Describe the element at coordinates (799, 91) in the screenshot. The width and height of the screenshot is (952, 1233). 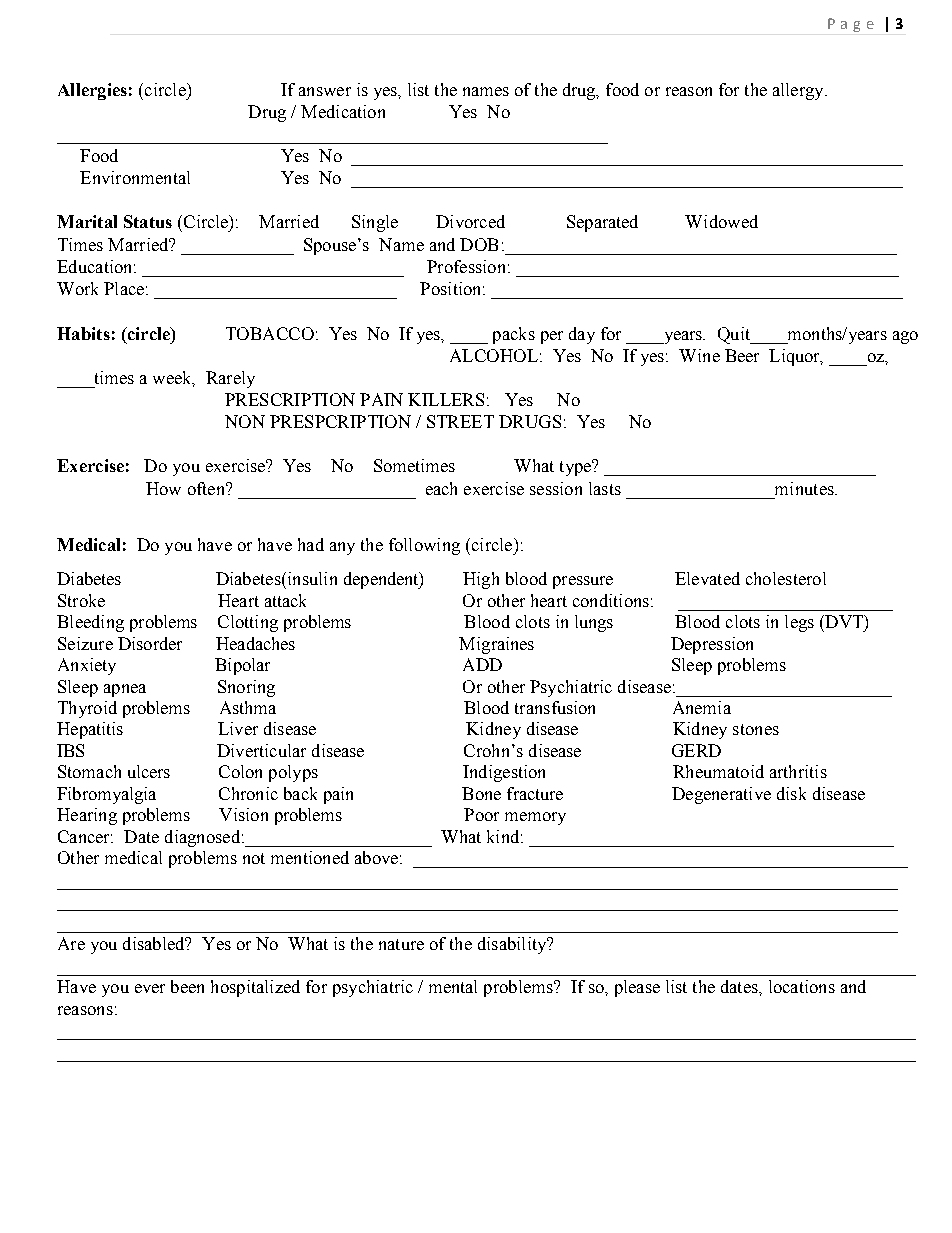
I see `allergy` at that location.
